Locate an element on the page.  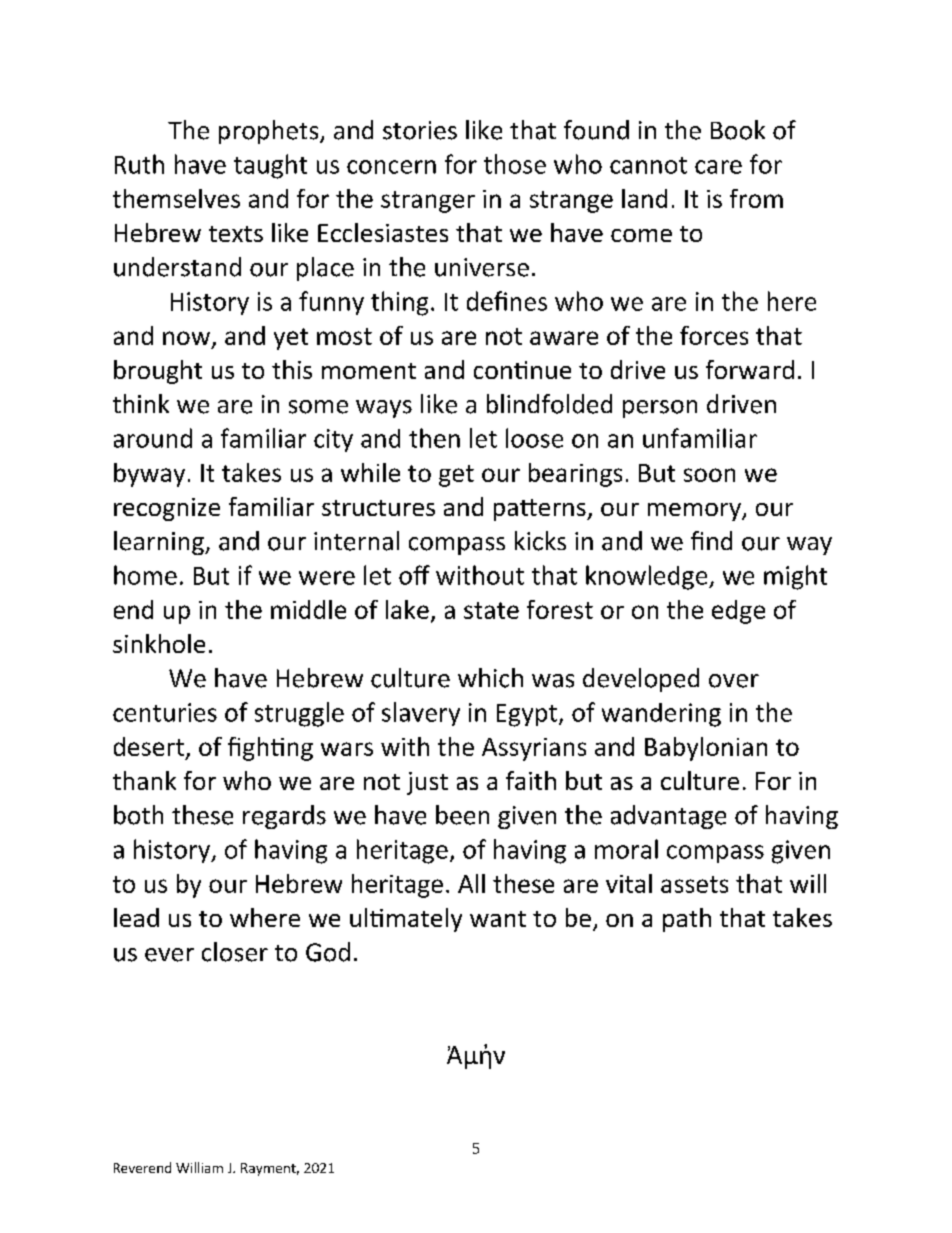
find is located at coordinates (711, 540).
